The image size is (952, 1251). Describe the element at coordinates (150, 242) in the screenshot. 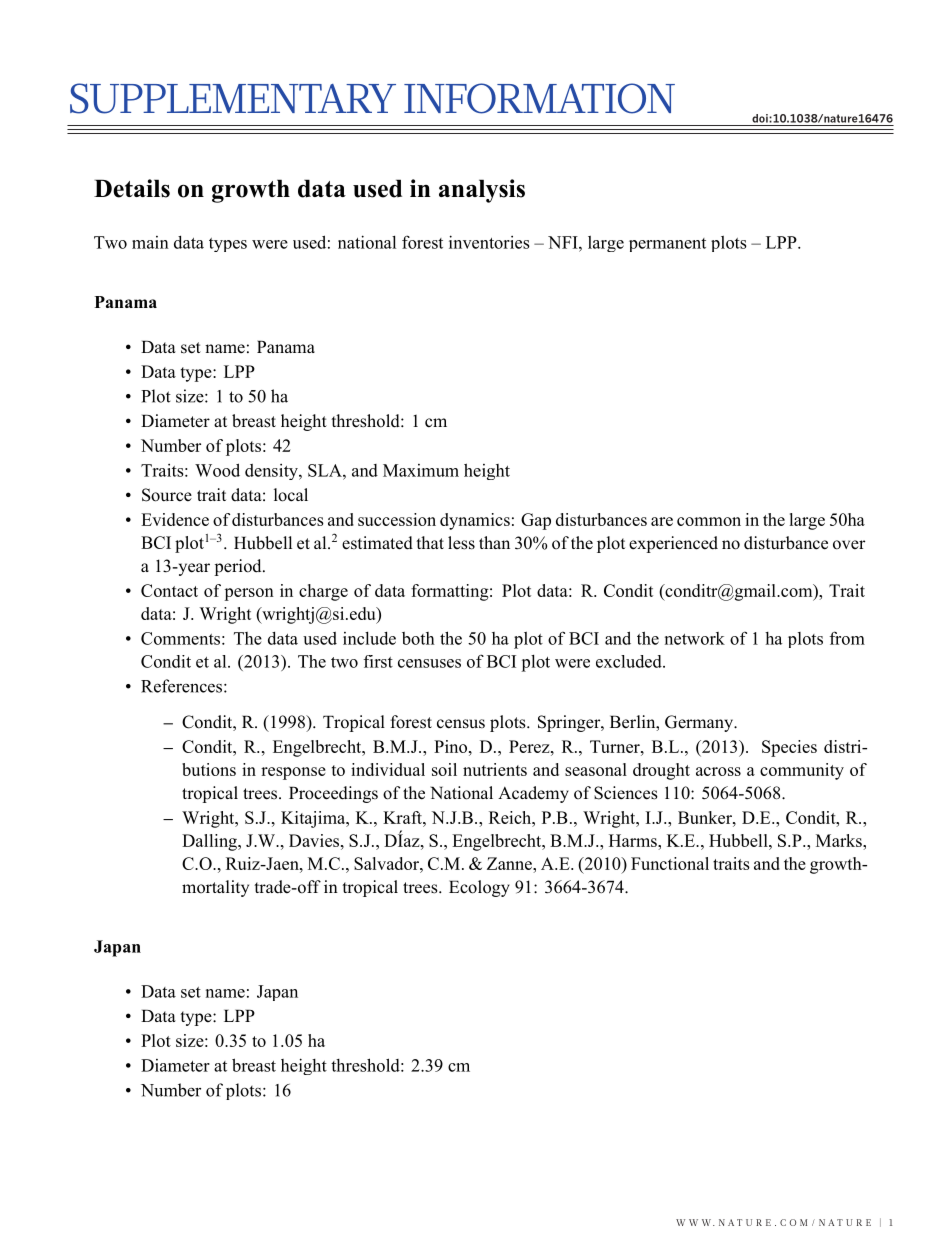

I see `main` at that location.
